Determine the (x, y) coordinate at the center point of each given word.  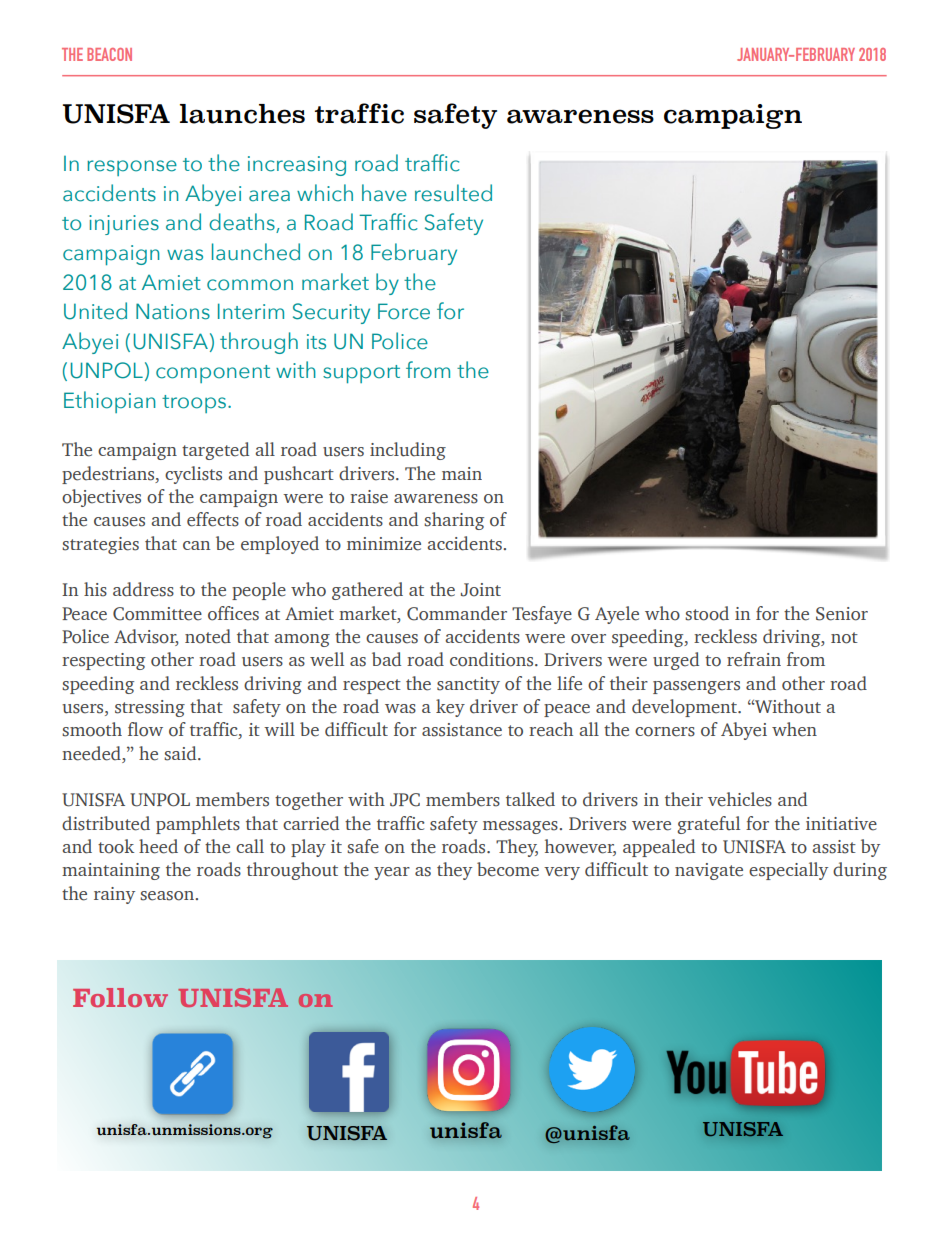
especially (788, 871)
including (408, 451)
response (132, 168)
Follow (120, 997)
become (508, 869)
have (384, 193)
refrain (754, 659)
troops (194, 404)
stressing (150, 708)
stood (707, 613)
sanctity (468, 685)
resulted (453, 193)
